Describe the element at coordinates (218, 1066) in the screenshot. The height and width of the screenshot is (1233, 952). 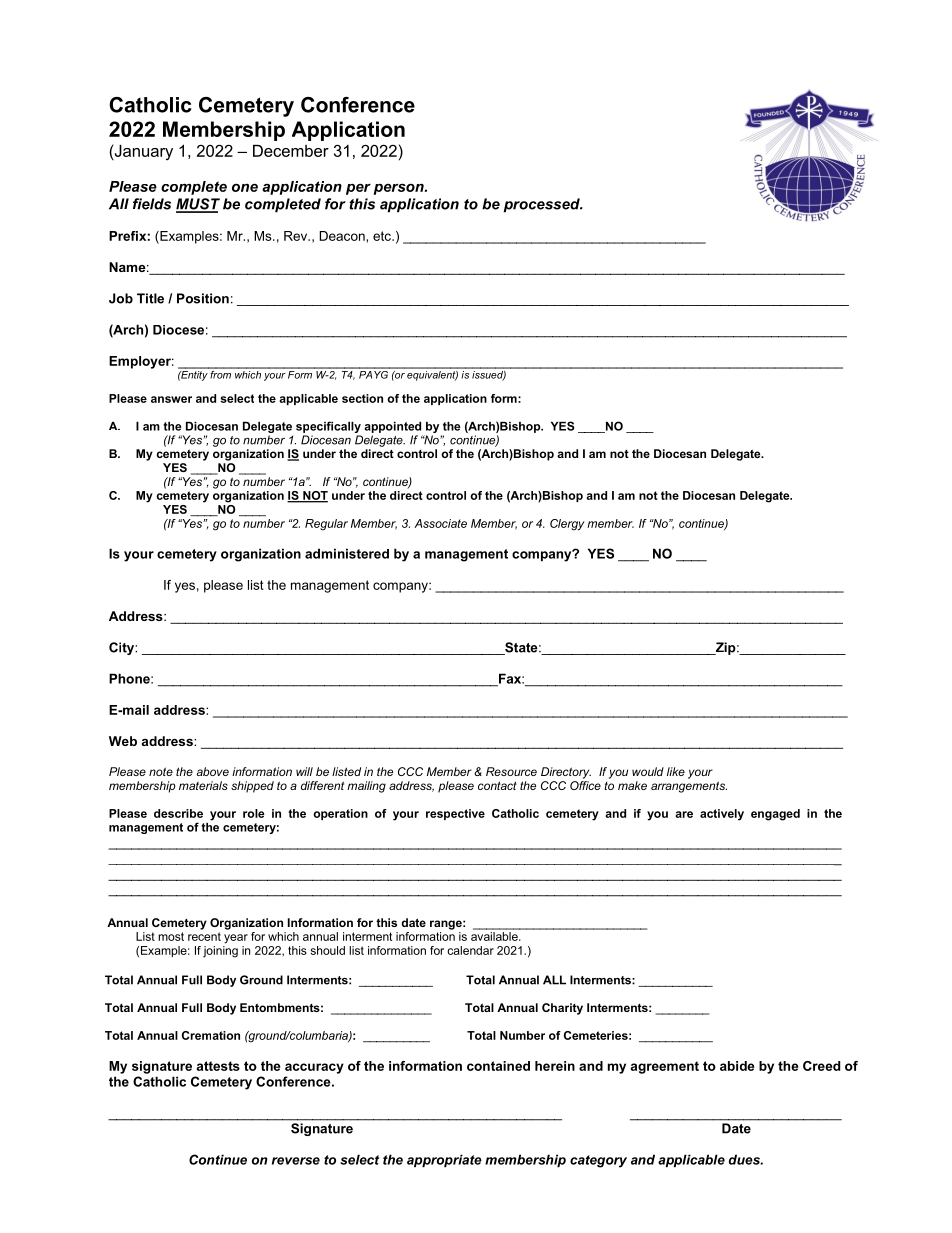
I see `attests` at that location.
